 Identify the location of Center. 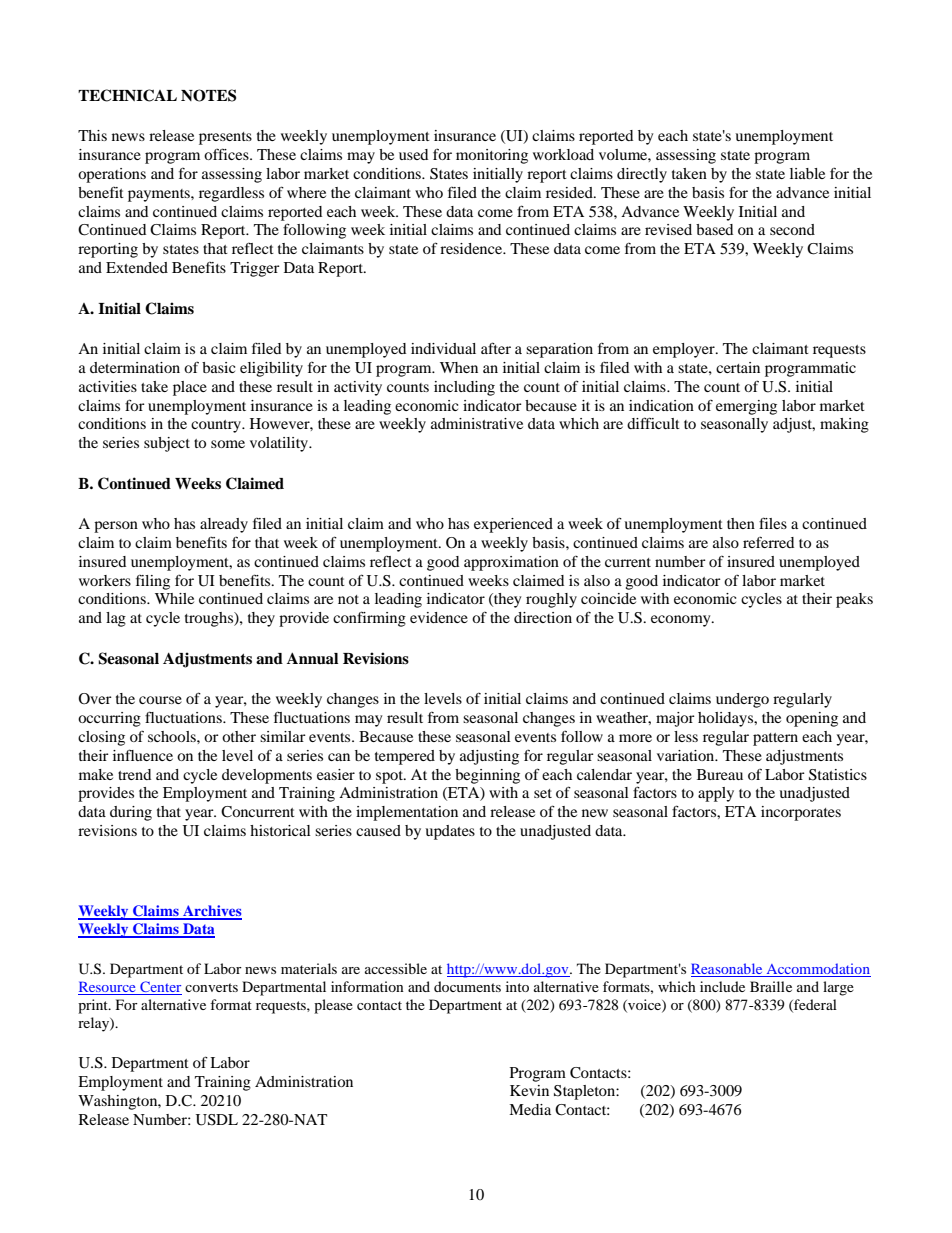
(160, 988).
